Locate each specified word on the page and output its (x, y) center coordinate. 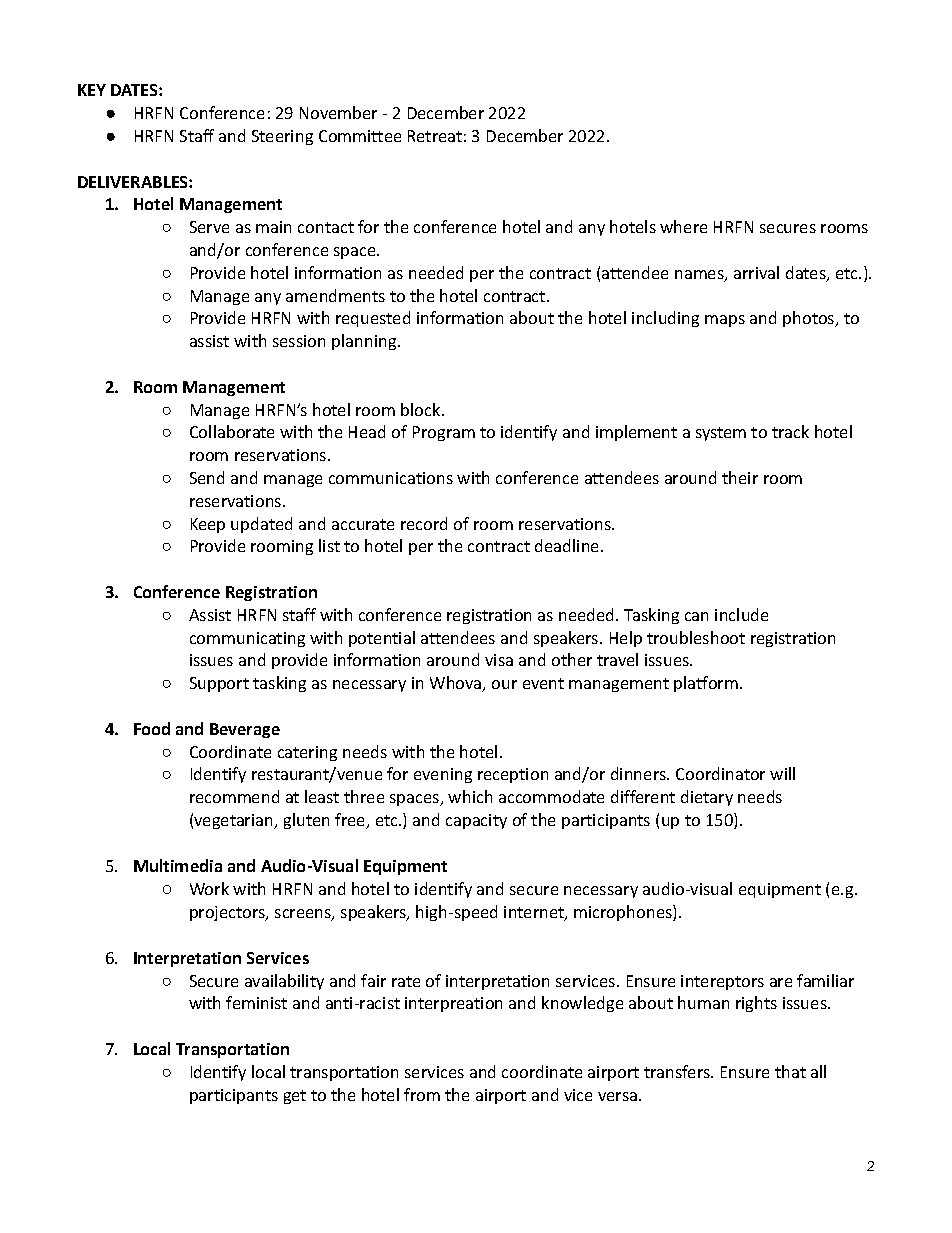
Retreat (435, 136)
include (741, 614)
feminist (256, 1002)
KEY (92, 90)
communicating (247, 639)
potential (382, 639)
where (683, 226)
